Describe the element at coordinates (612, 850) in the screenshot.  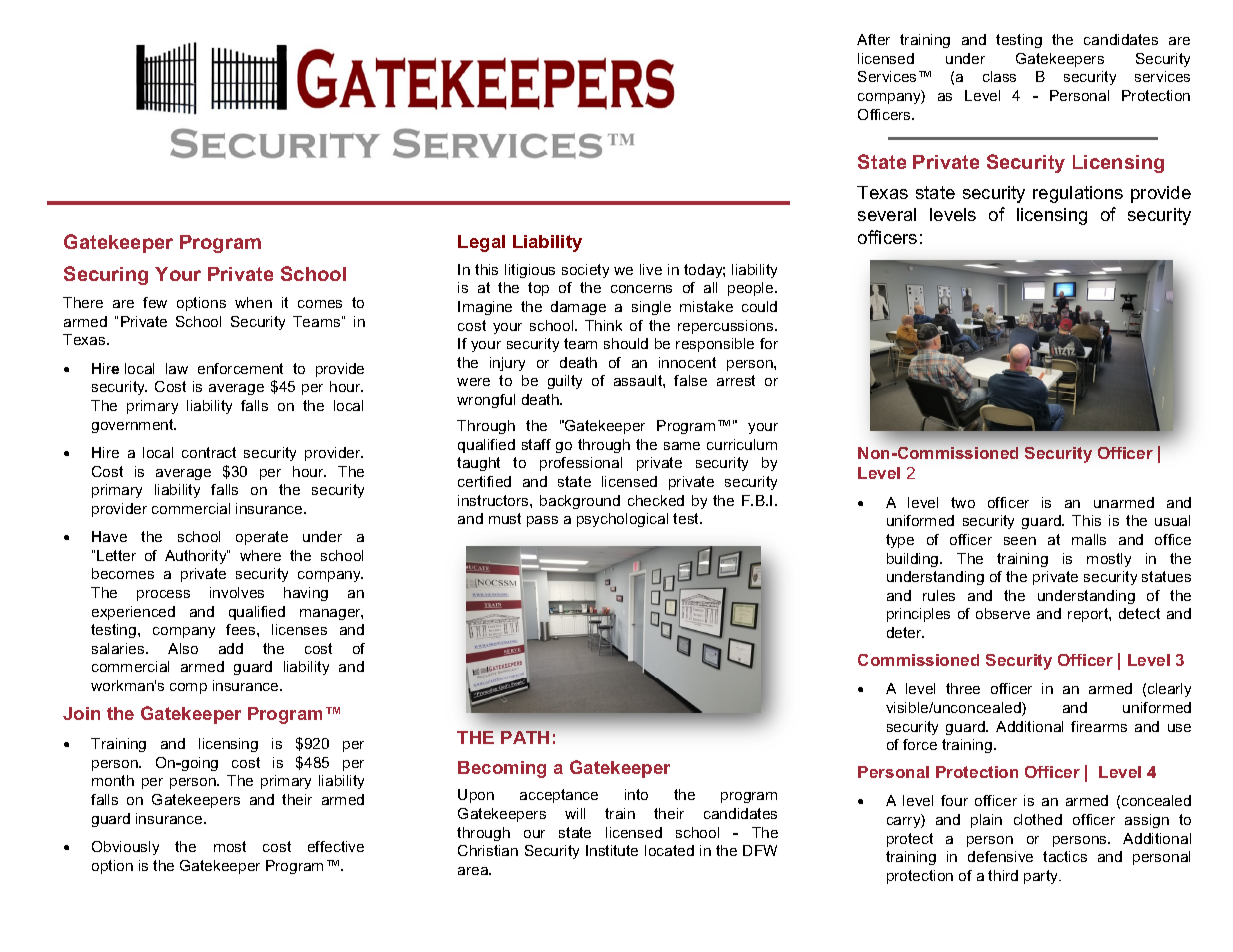
I see `Institute` at that location.
